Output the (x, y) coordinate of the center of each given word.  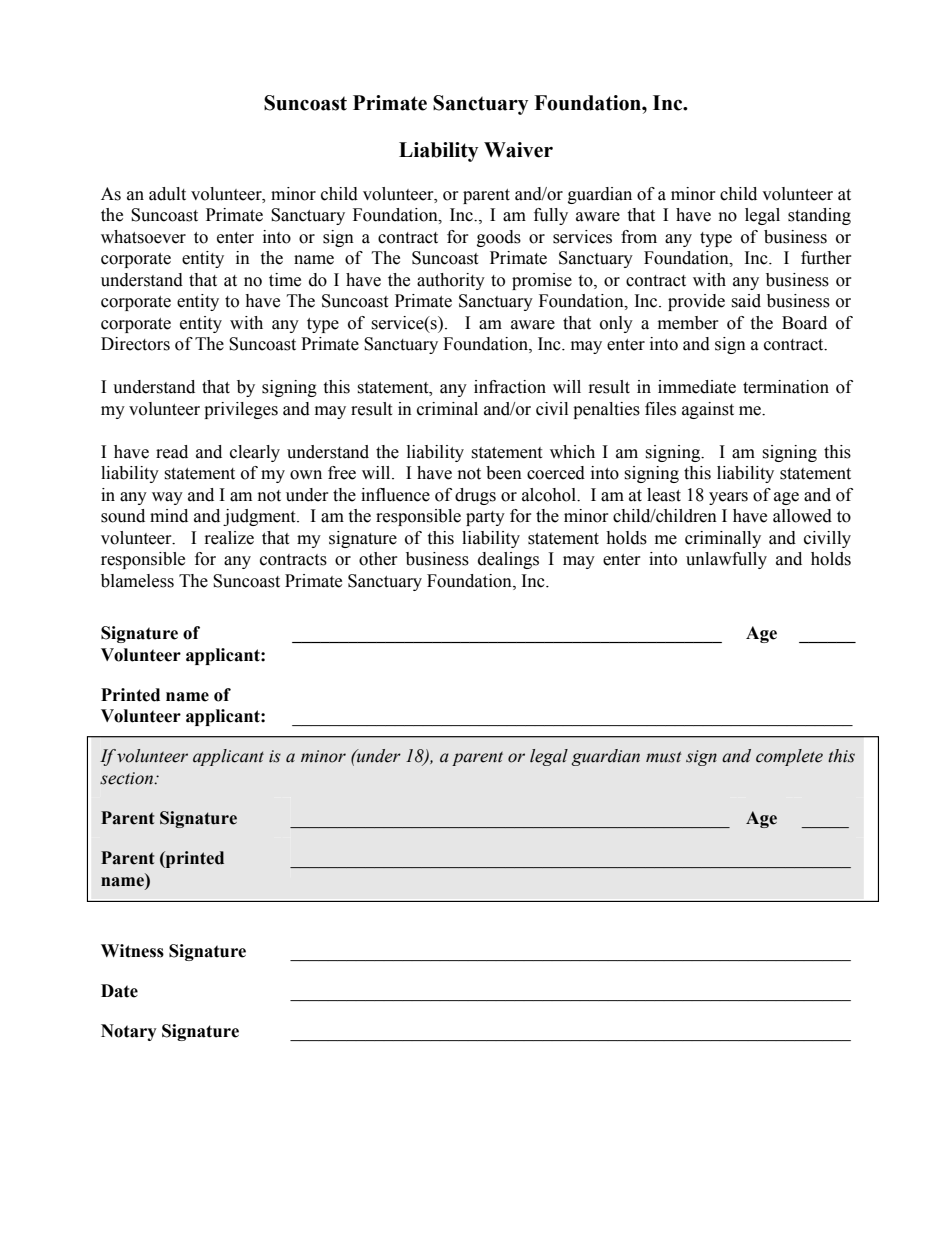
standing (819, 216)
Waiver (518, 150)
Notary (129, 1032)
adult (167, 194)
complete (789, 757)
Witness (132, 951)
